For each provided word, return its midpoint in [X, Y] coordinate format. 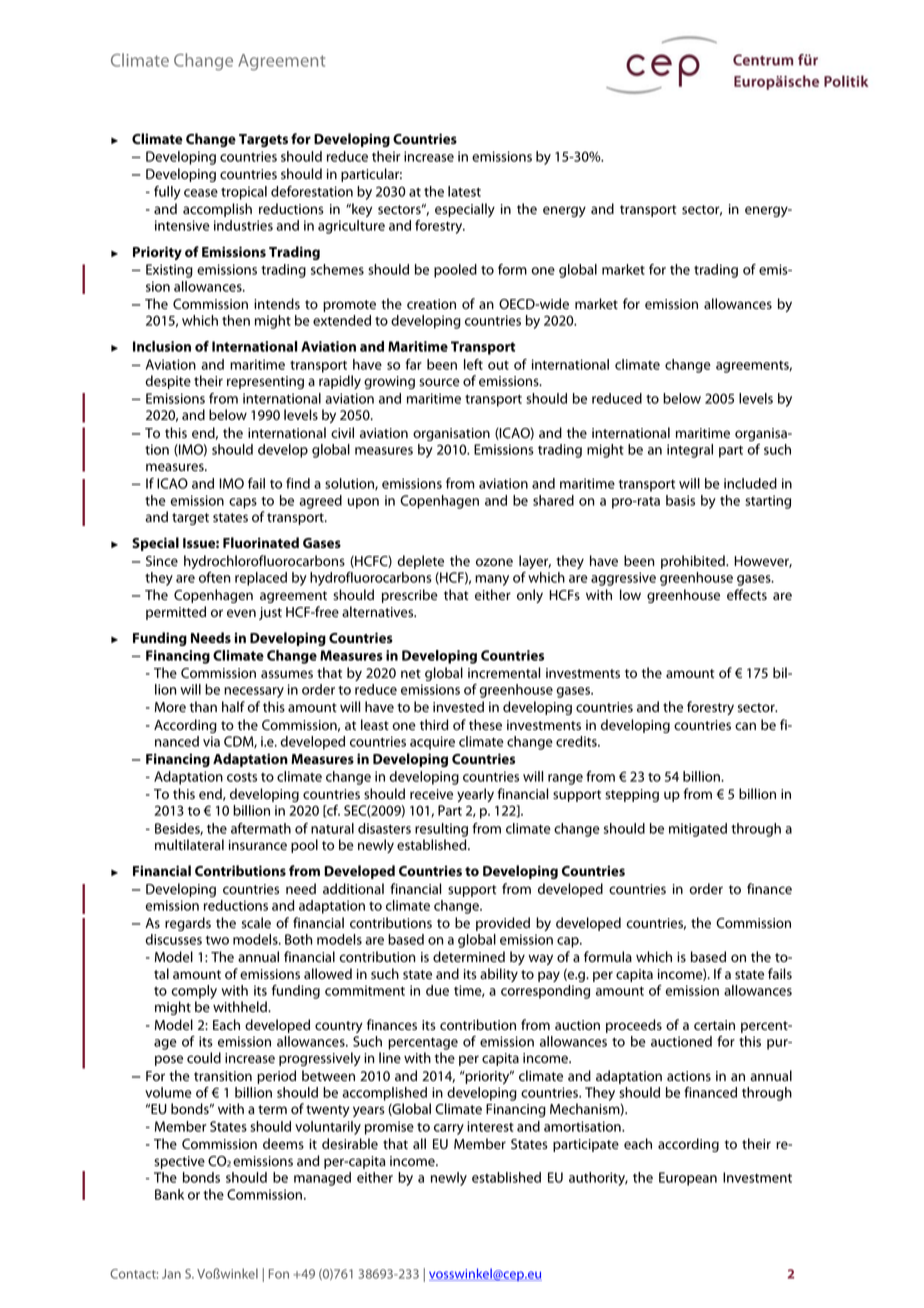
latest [464, 191]
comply [194, 993]
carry [449, 1129]
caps [243, 503]
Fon [279, 1274]
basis [680, 500]
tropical [244, 193]
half [233, 706]
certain [714, 1025]
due [437, 990]
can [745, 726]
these [485, 725]
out [498, 365]
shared [553, 500]
